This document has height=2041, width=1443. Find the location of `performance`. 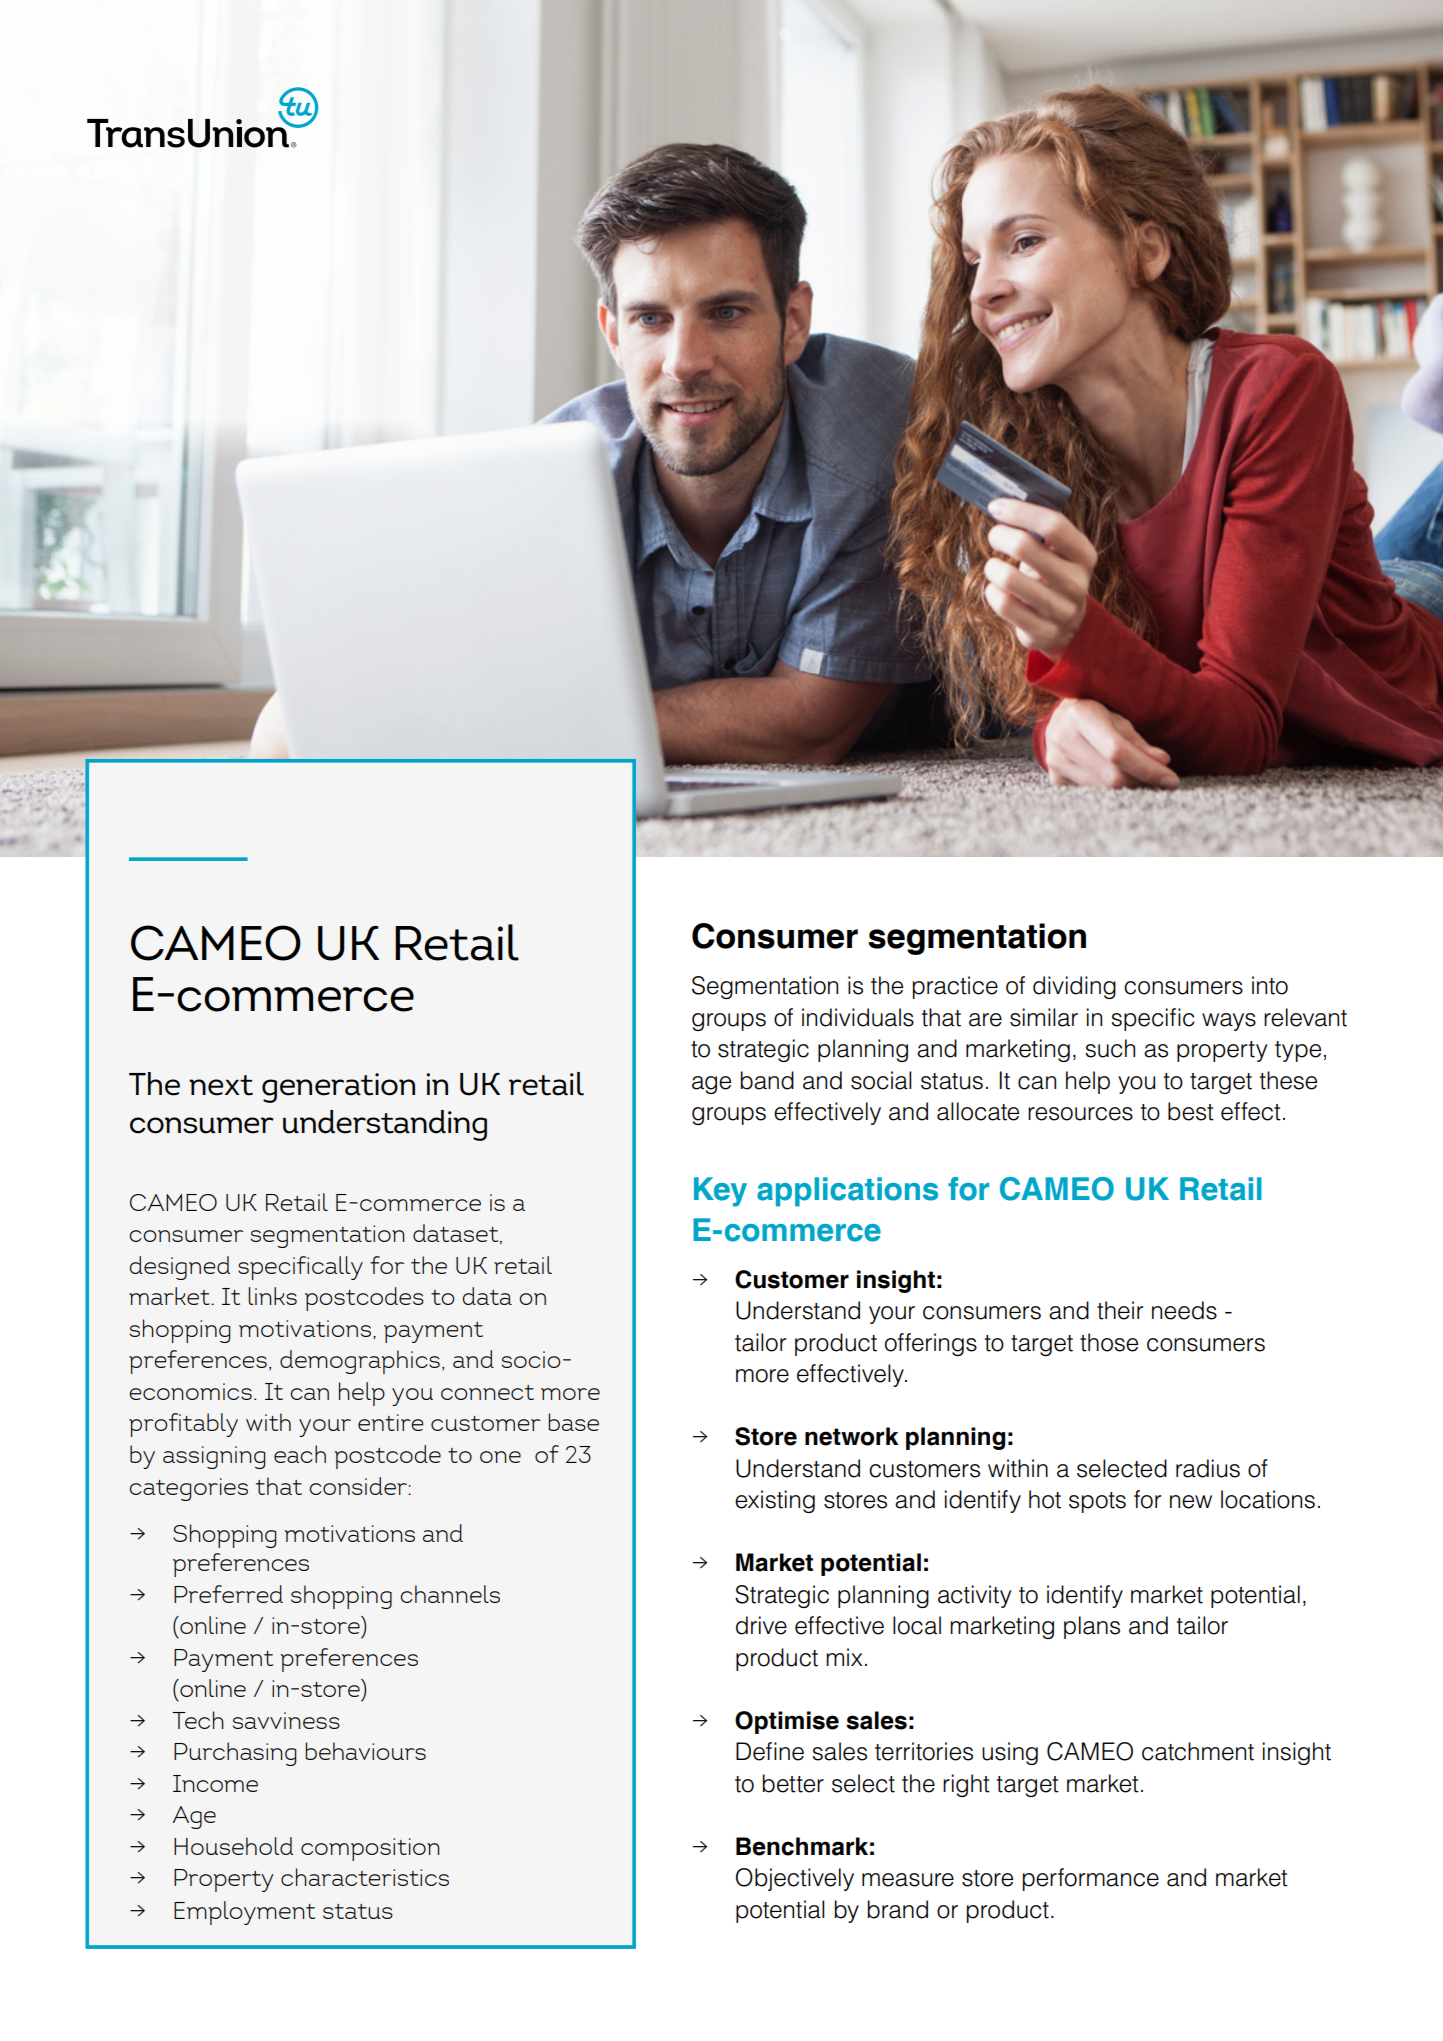

performance is located at coordinates (1090, 1879).
